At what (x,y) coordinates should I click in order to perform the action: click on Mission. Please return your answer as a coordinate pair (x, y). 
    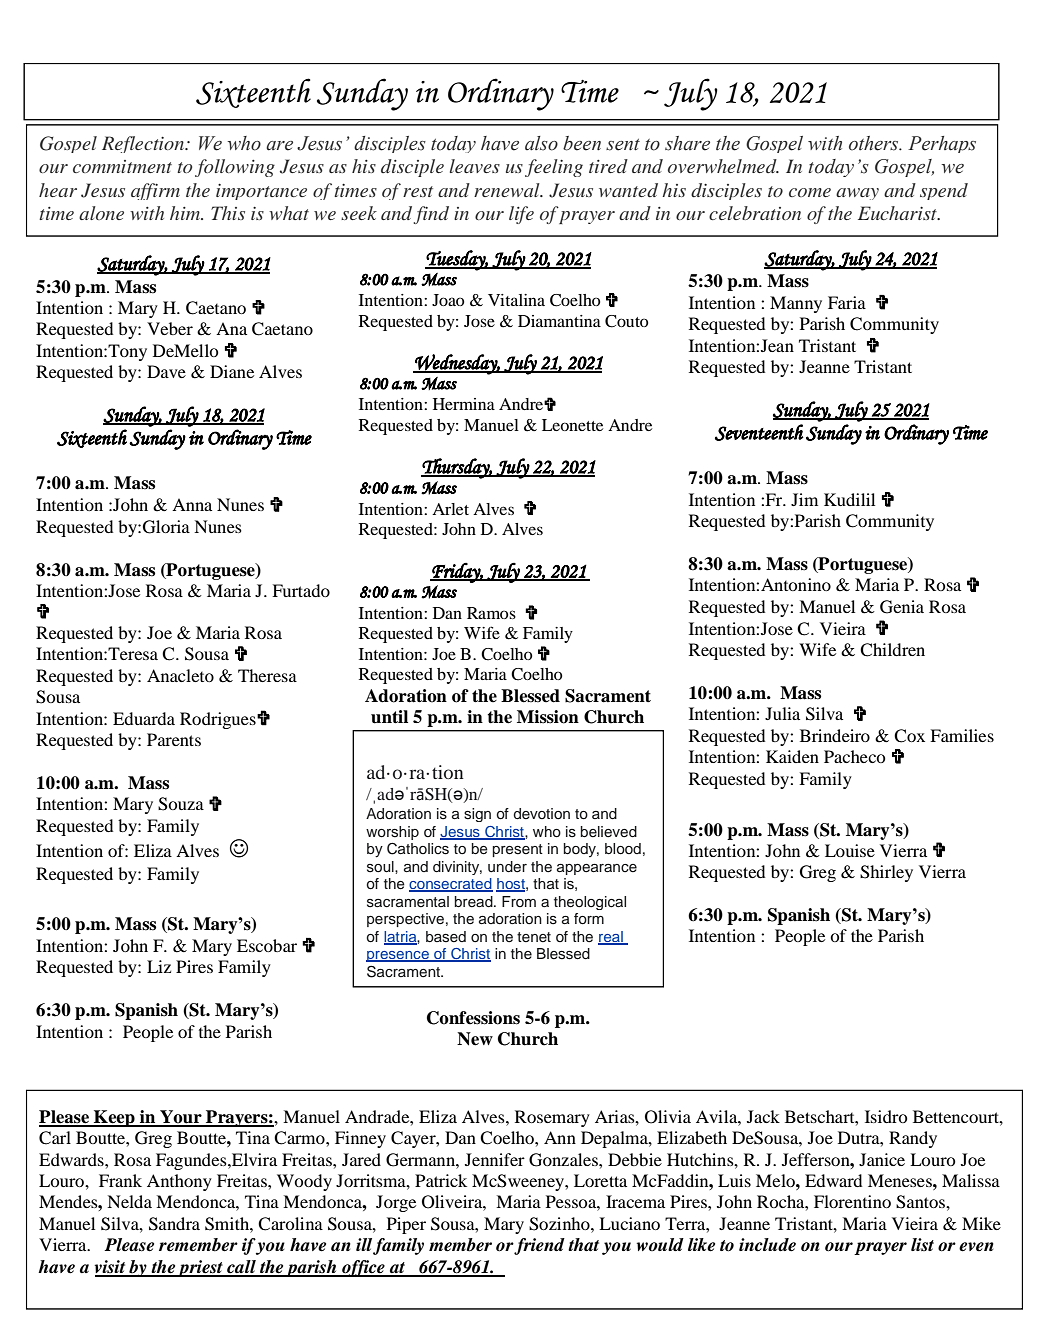
    Looking at the image, I should click on (548, 717).
